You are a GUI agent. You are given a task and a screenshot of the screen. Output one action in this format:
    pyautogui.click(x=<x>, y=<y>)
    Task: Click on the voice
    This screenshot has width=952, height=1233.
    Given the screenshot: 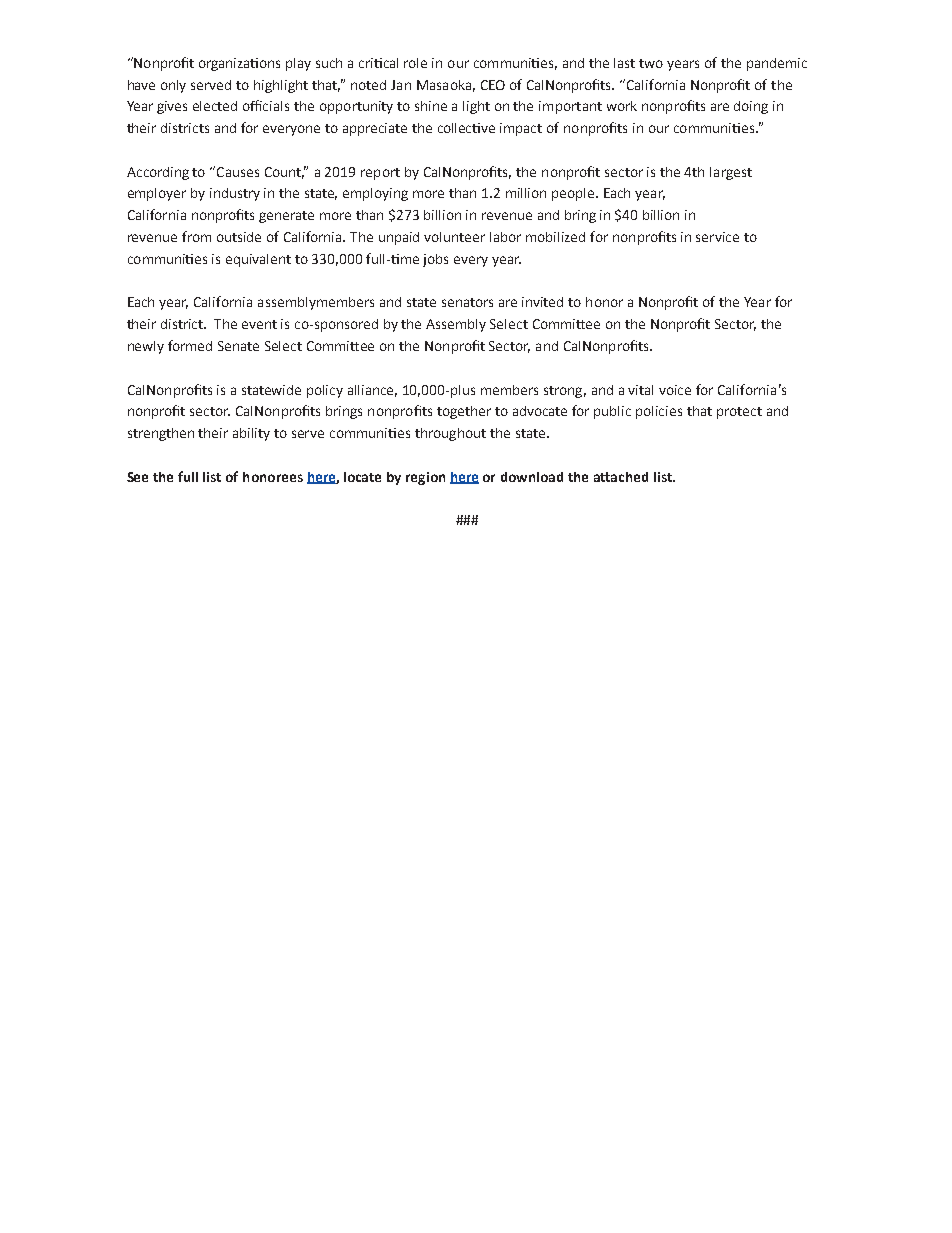 What is the action you would take?
    pyautogui.click(x=675, y=390)
